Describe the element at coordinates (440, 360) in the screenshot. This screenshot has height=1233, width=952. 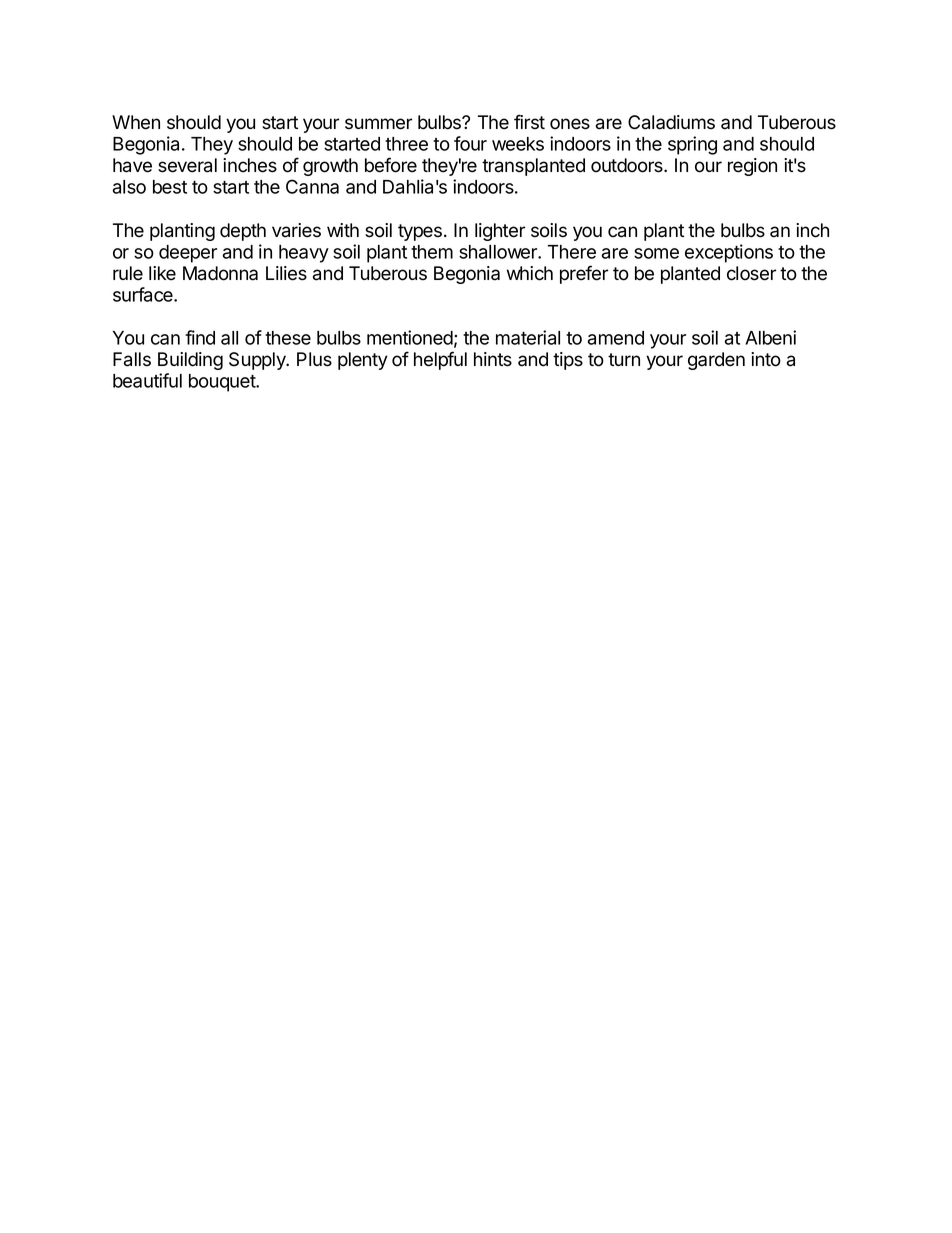
I see `helpful` at that location.
